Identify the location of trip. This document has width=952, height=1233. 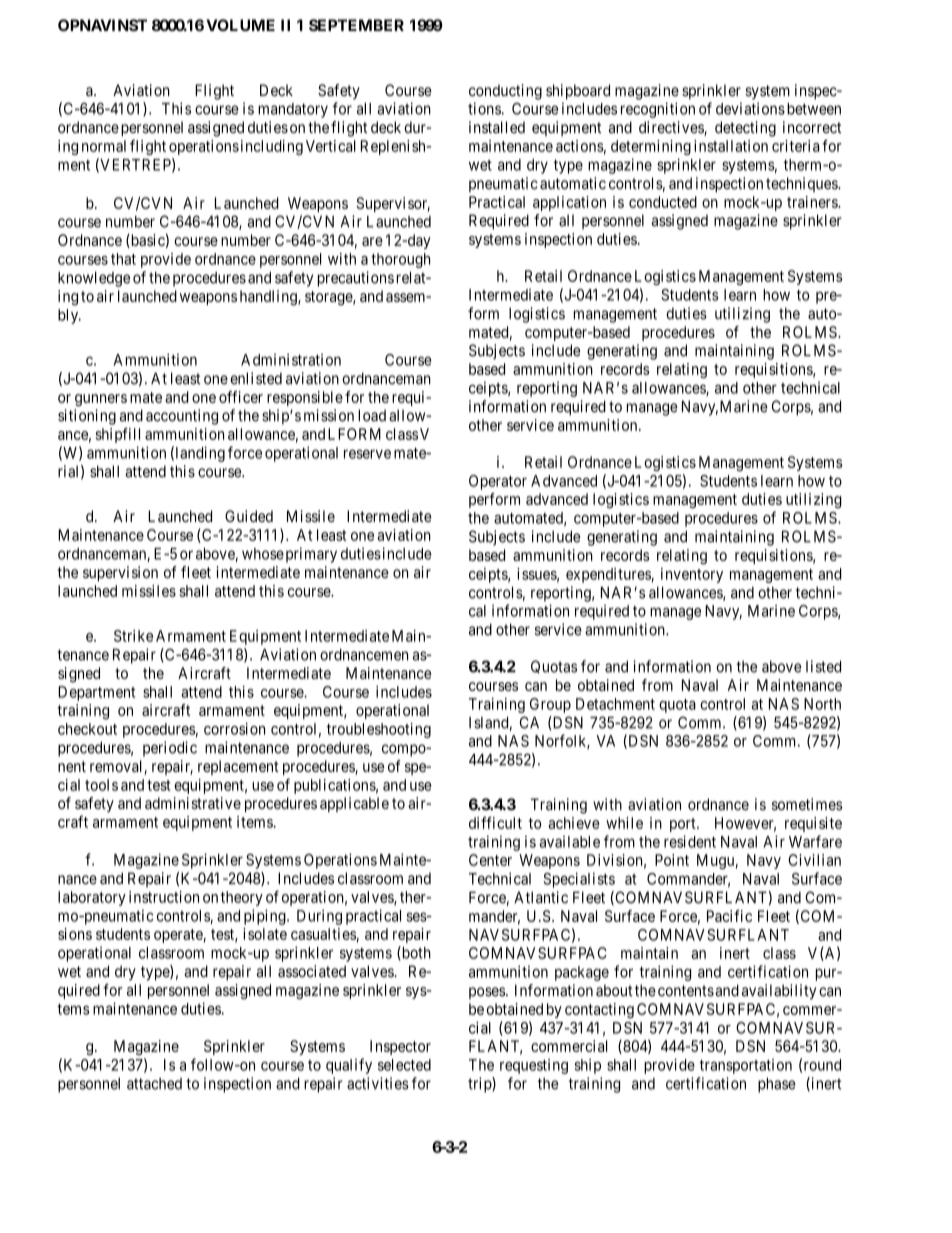
(480, 1085).
